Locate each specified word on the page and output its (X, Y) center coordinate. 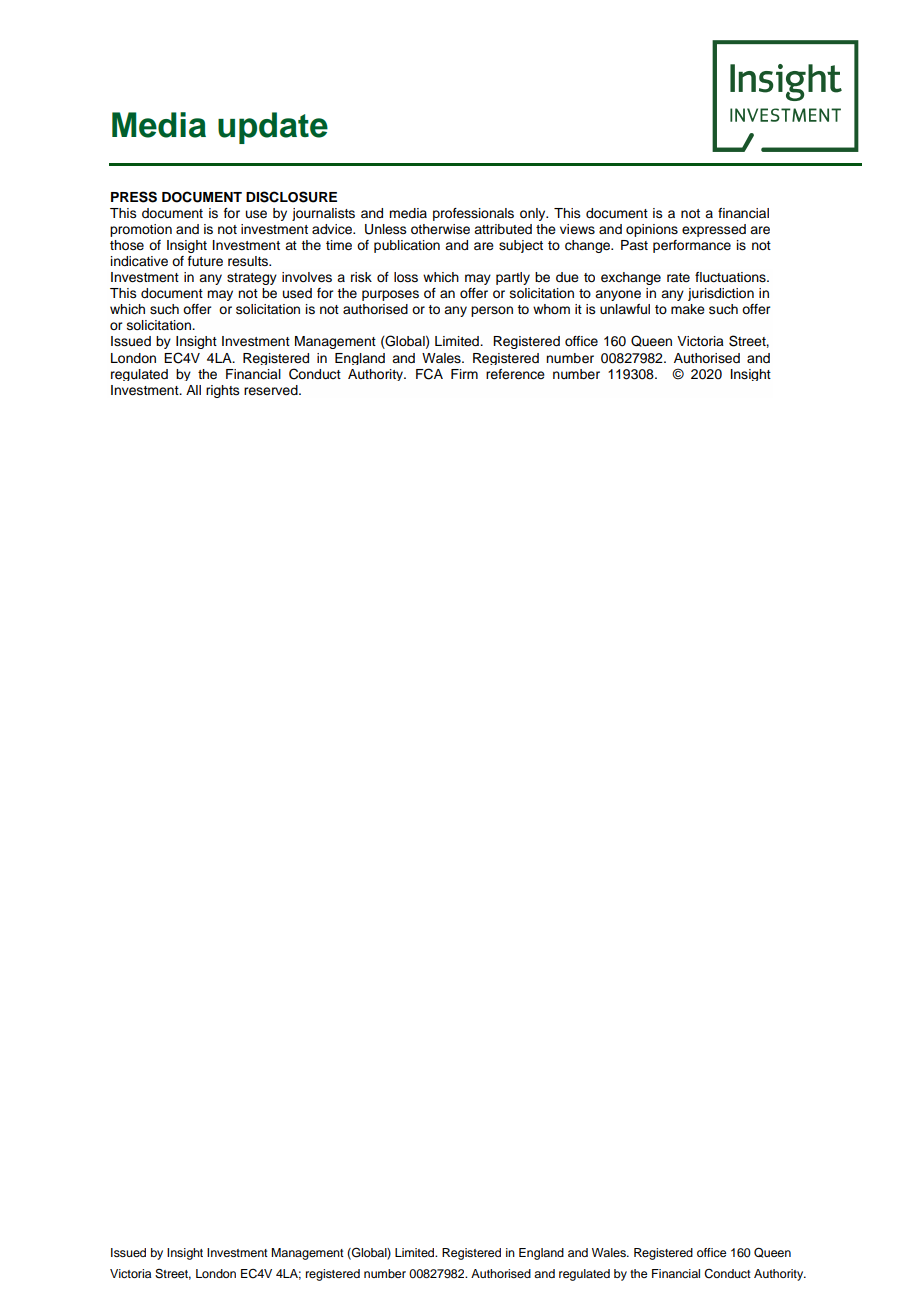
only (534, 214)
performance (692, 246)
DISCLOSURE (291, 197)
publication (407, 246)
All (193, 390)
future (205, 261)
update (273, 128)
